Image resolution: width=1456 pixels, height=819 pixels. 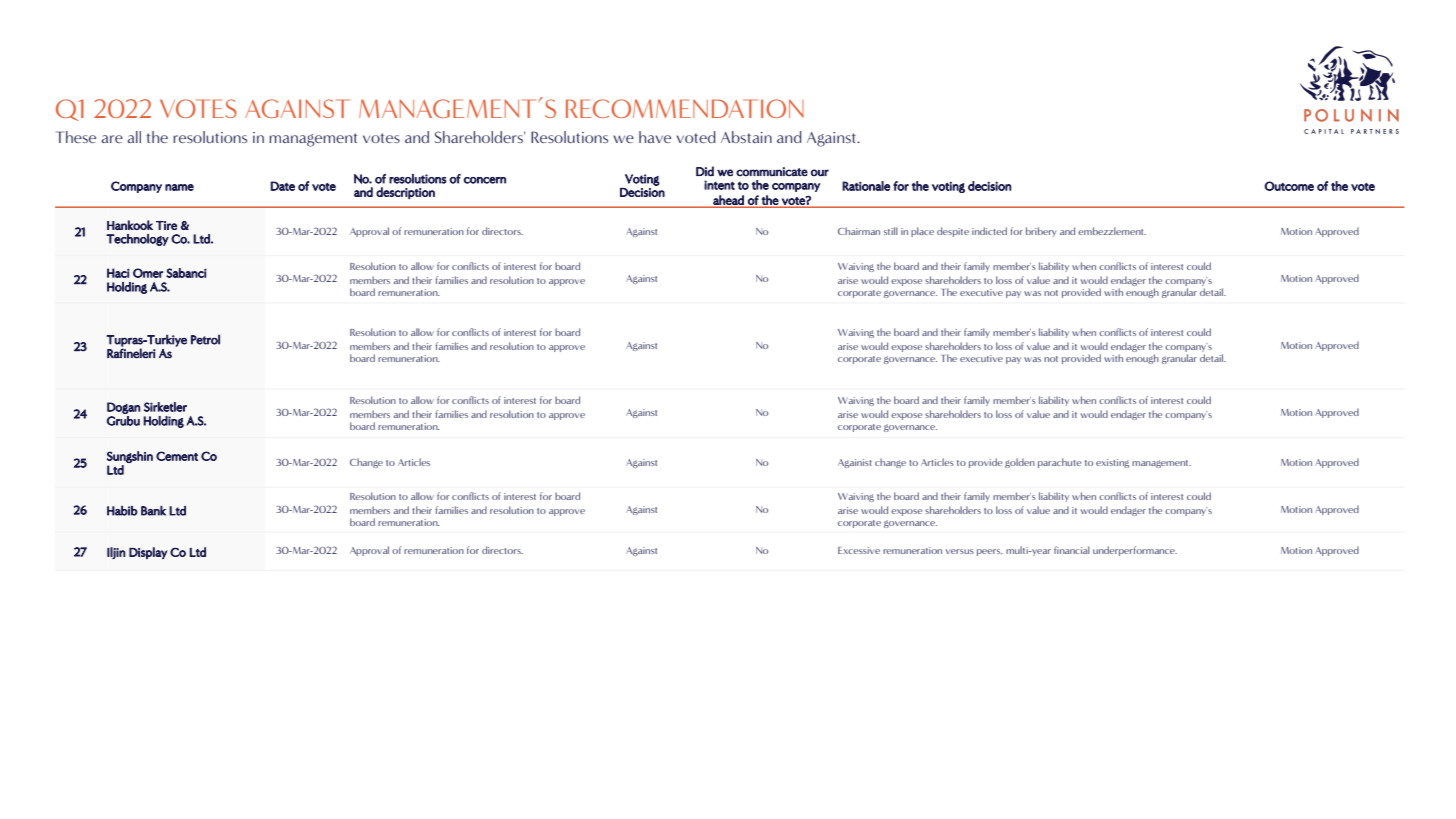 I want to click on embezzlement, so click(x=1112, y=231).
